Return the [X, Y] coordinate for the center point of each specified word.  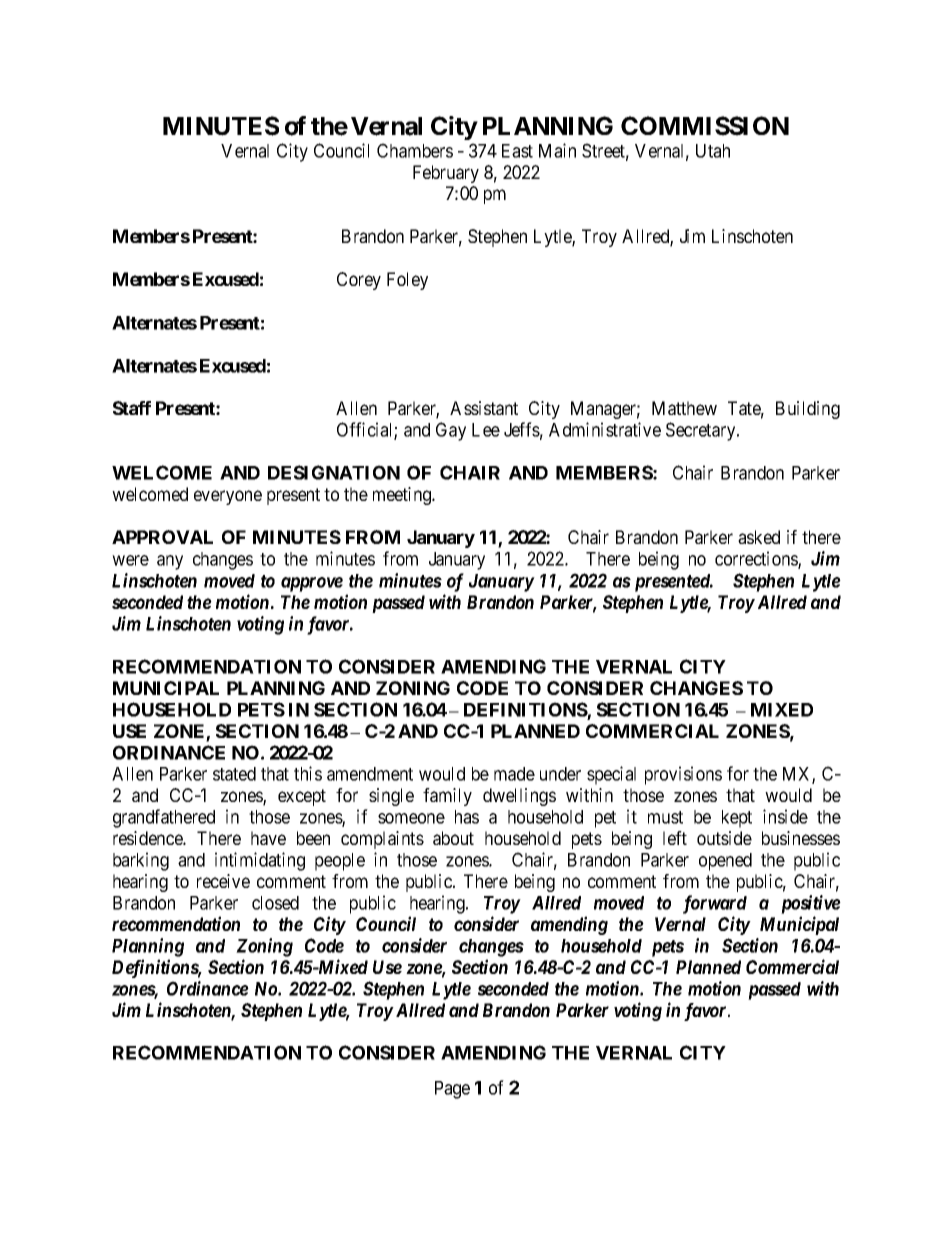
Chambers [415, 150]
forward [715, 904]
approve [312, 584]
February [446, 174]
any [170, 562]
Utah [713, 151]
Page [452, 1090]
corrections [757, 559]
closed [275, 903]
